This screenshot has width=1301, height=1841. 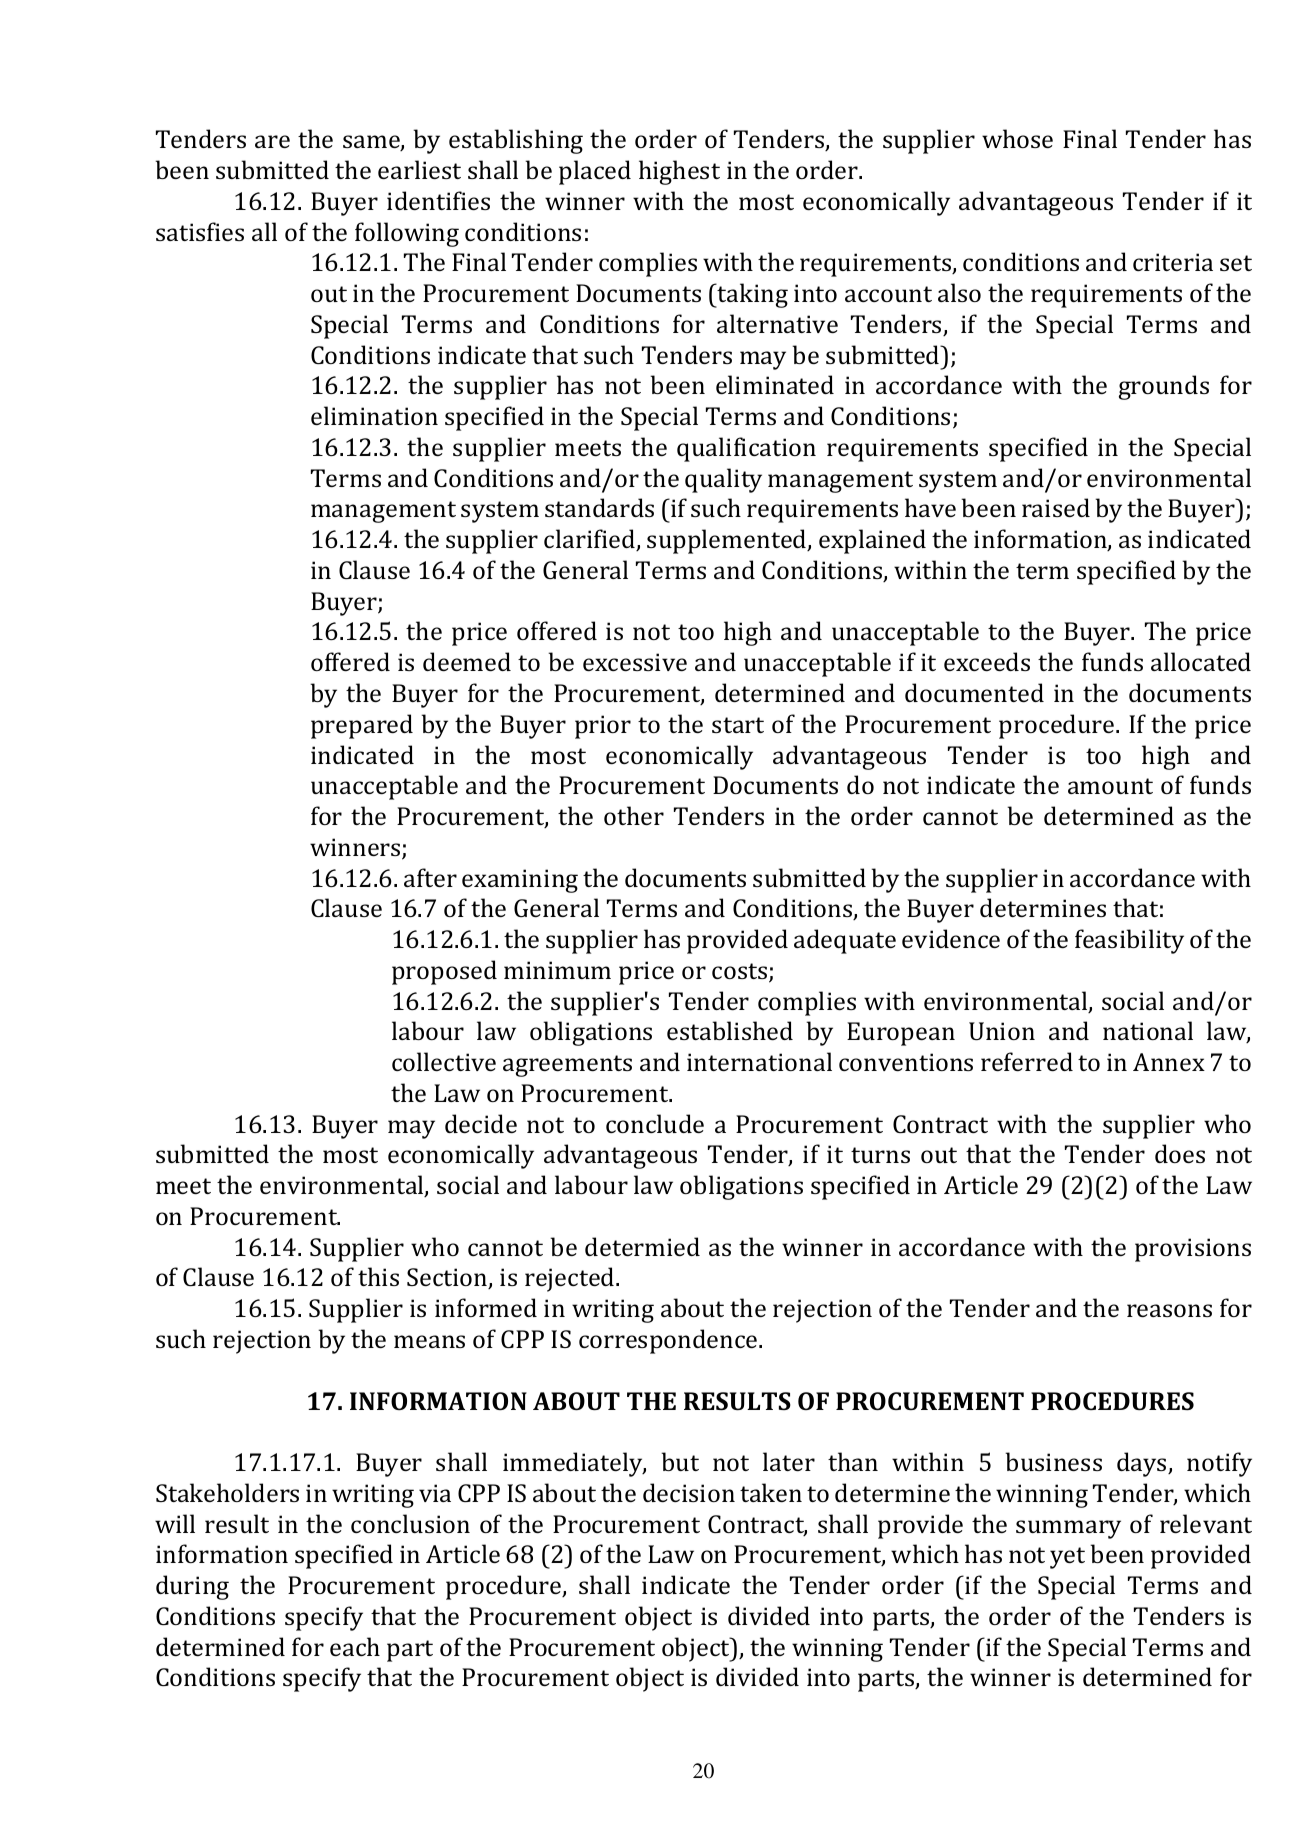 What do you see at coordinates (1017, 138) in the screenshot?
I see `whose` at bounding box center [1017, 138].
